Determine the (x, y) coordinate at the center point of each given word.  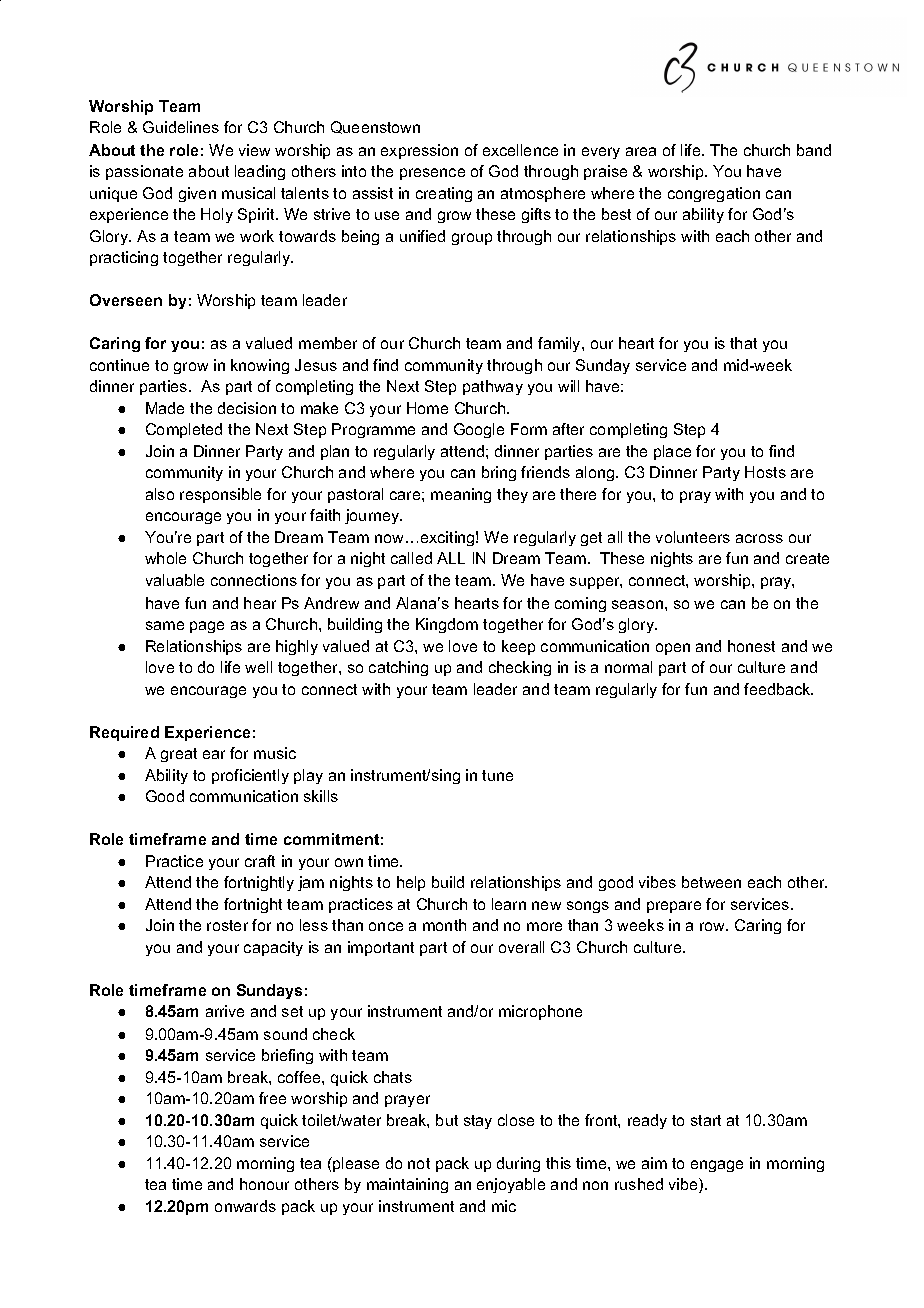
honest (751, 646)
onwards (245, 1206)
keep (518, 647)
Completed (184, 430)
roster (227, 925)
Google (479, 430)
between (711, 882)
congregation (714, 194)
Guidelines (181, 127)
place (672, 452)
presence (432, 174)
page (207, 627)
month (444, 925)
